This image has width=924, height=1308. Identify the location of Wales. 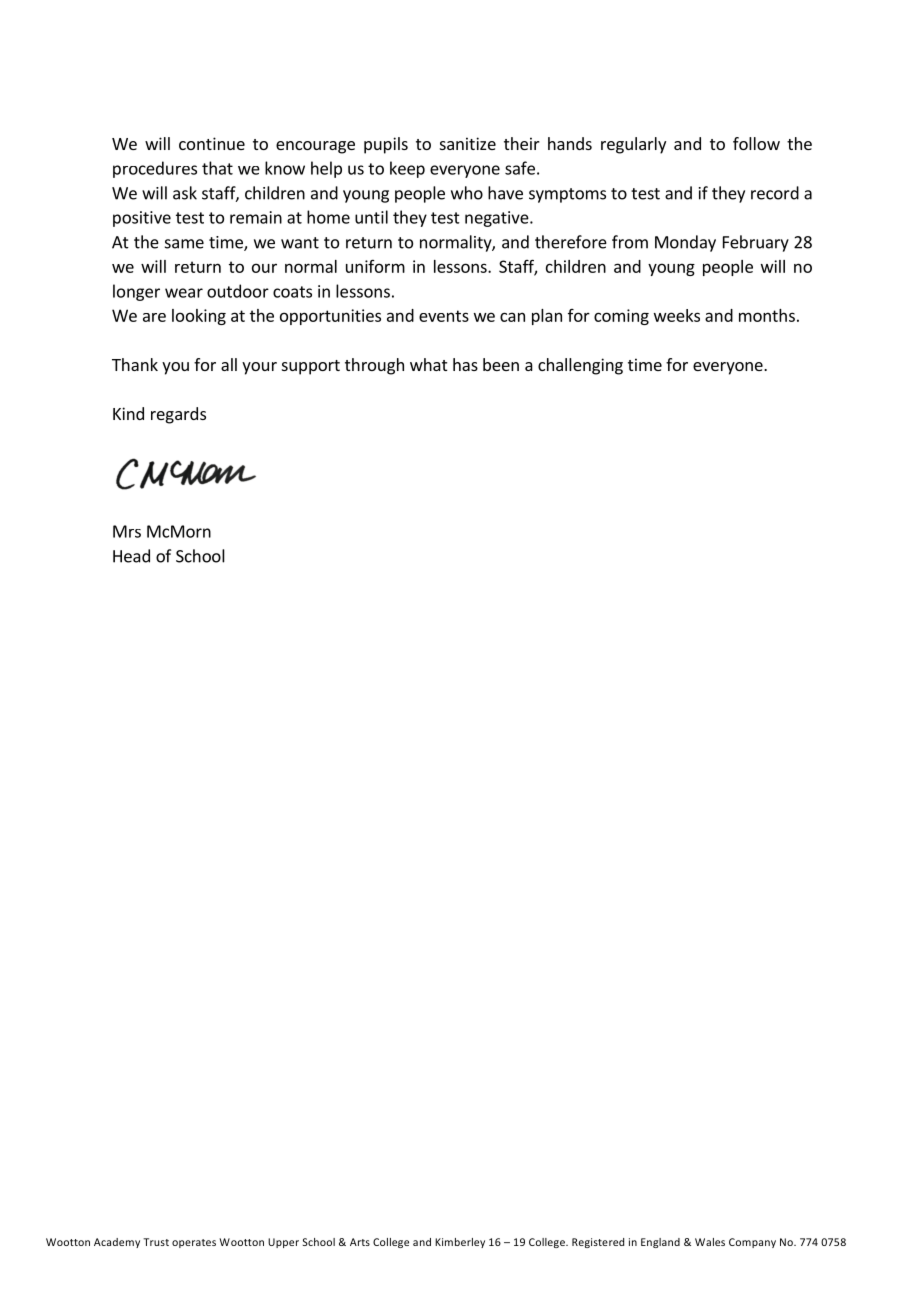
(710, 1242).
